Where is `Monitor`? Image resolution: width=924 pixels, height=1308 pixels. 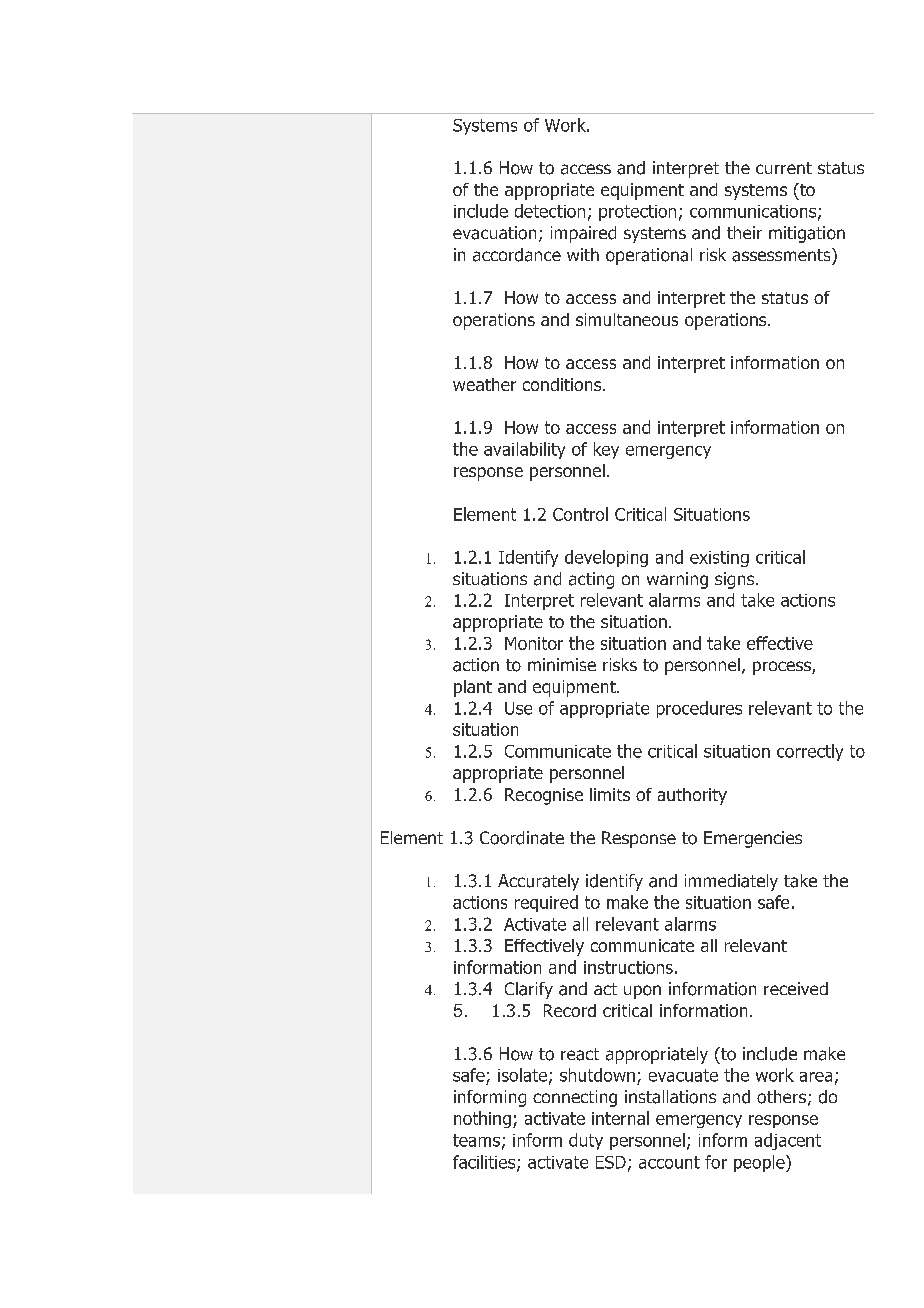
Monitor is located at coordinates (534, 643).
